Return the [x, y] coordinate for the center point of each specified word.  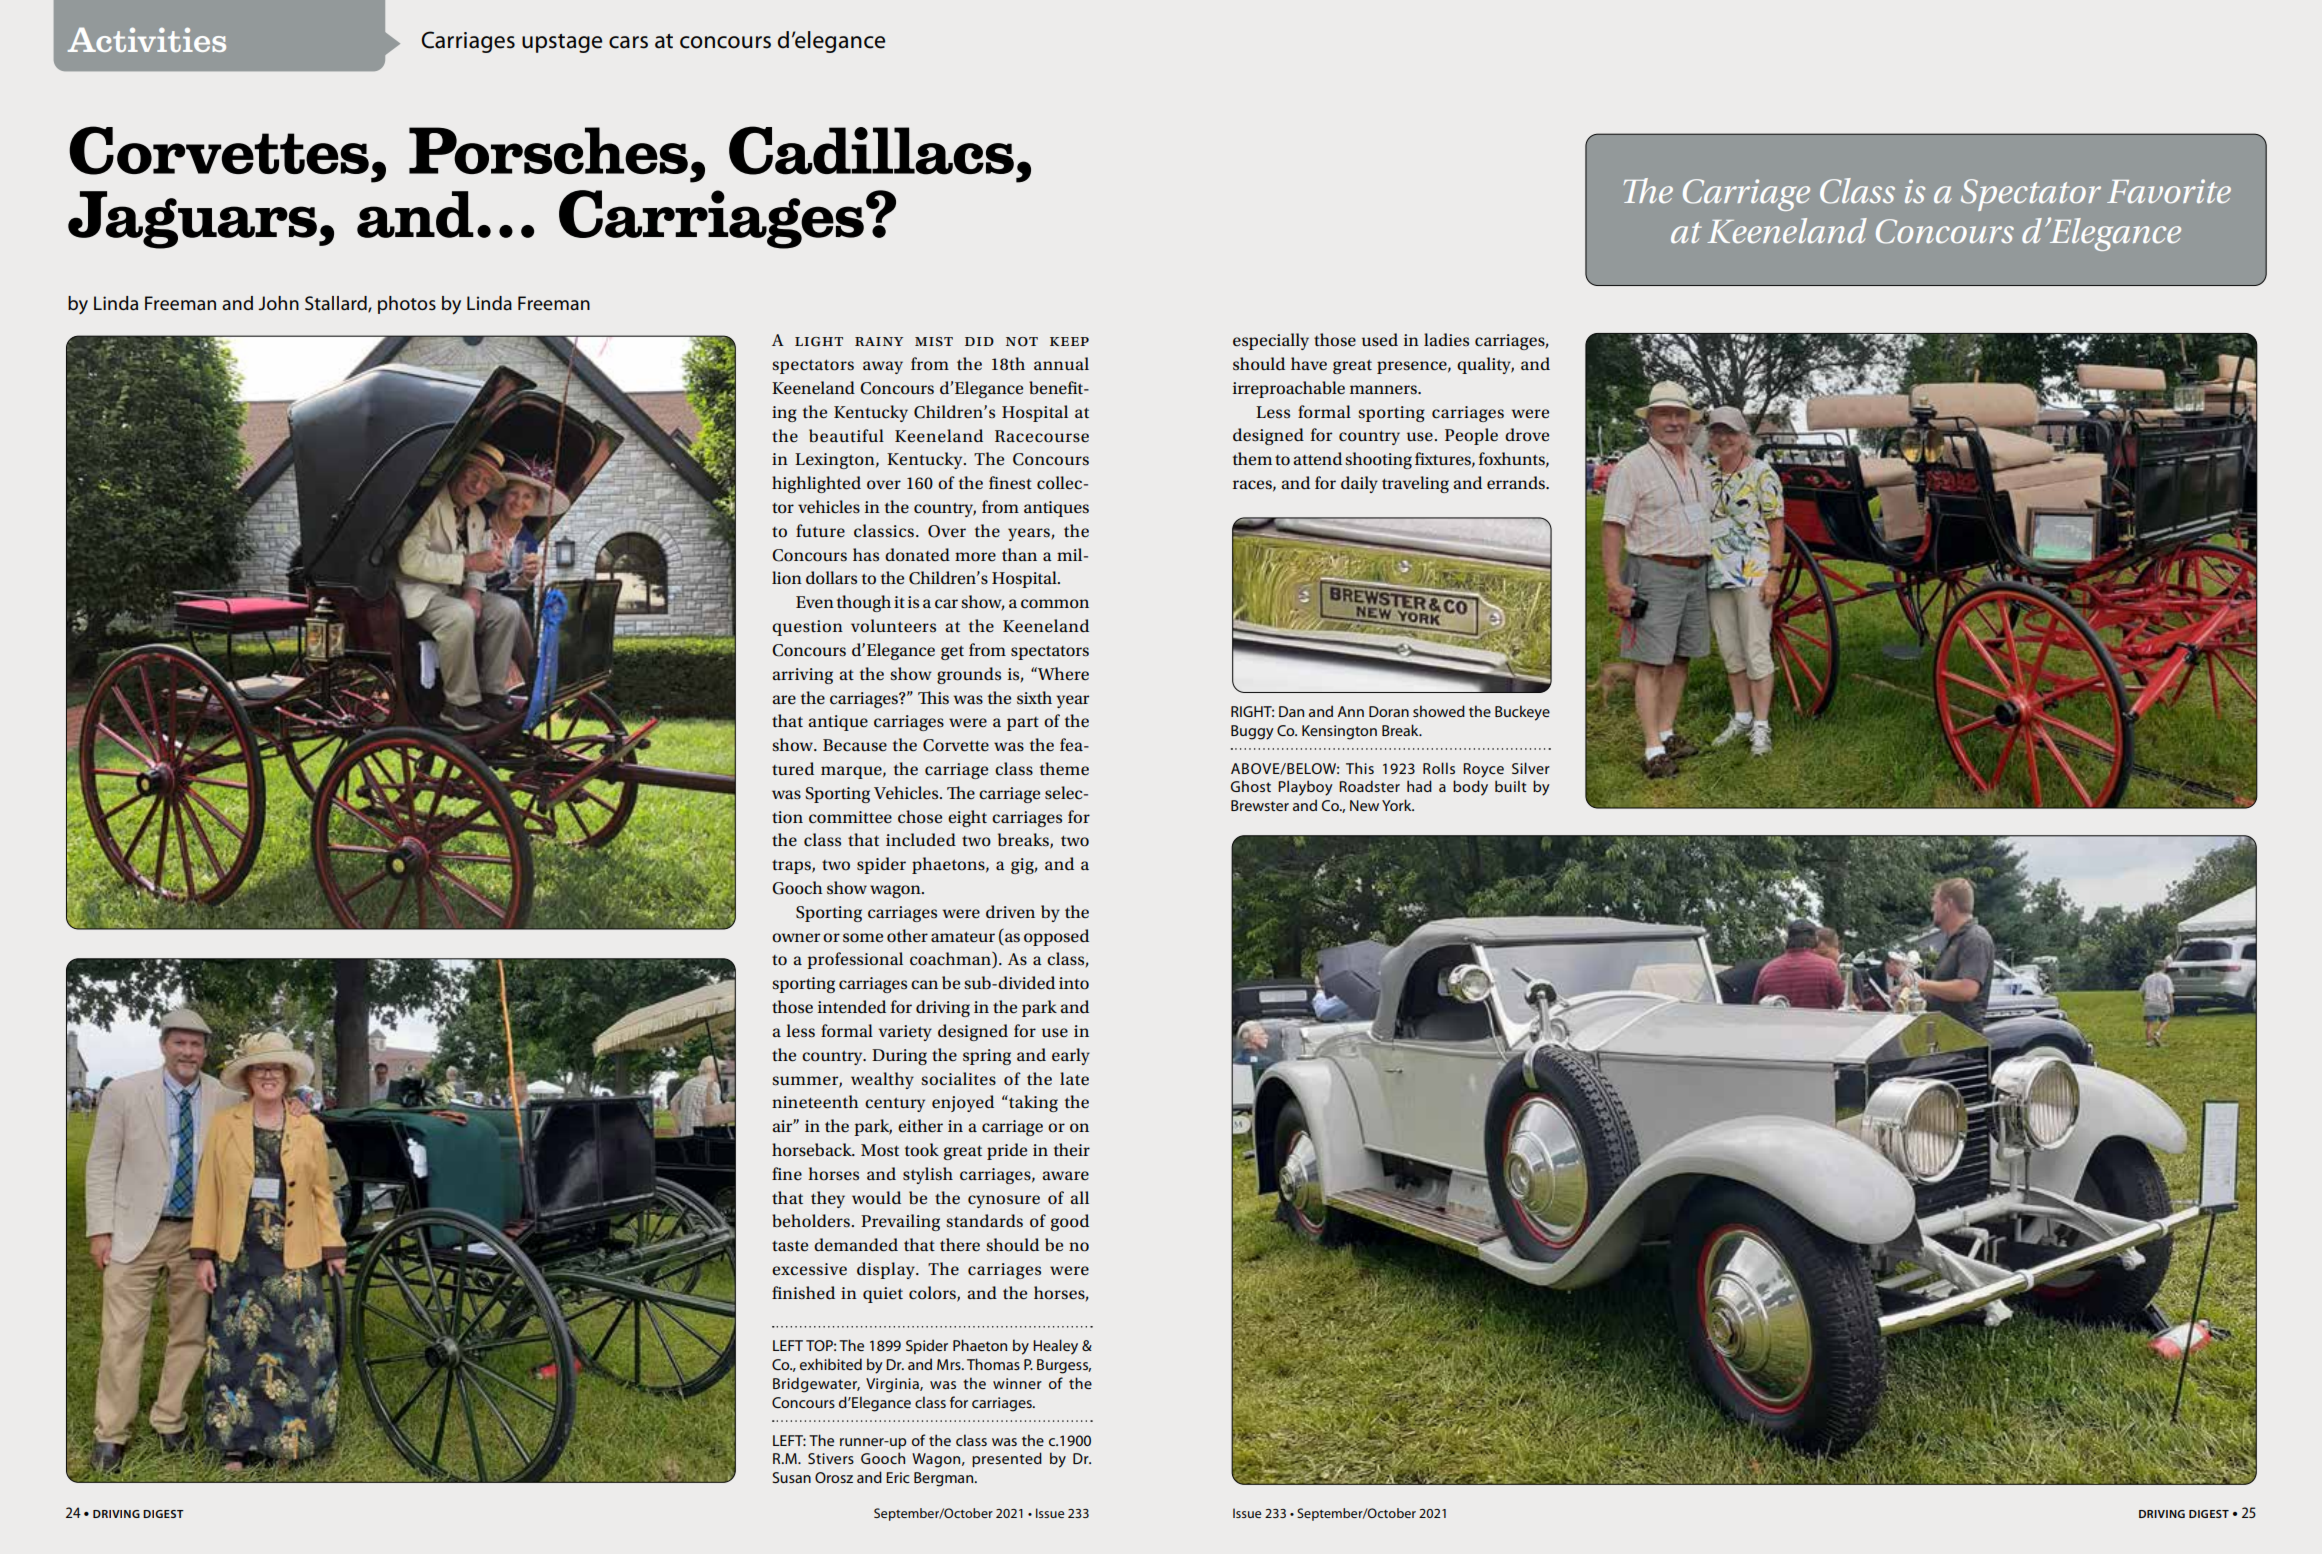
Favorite [2169, 191]
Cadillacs [871, 150]
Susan [791, 1477]
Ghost [1251, 786]
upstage [562, 43]
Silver [1531, 768]
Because [855, 745]
